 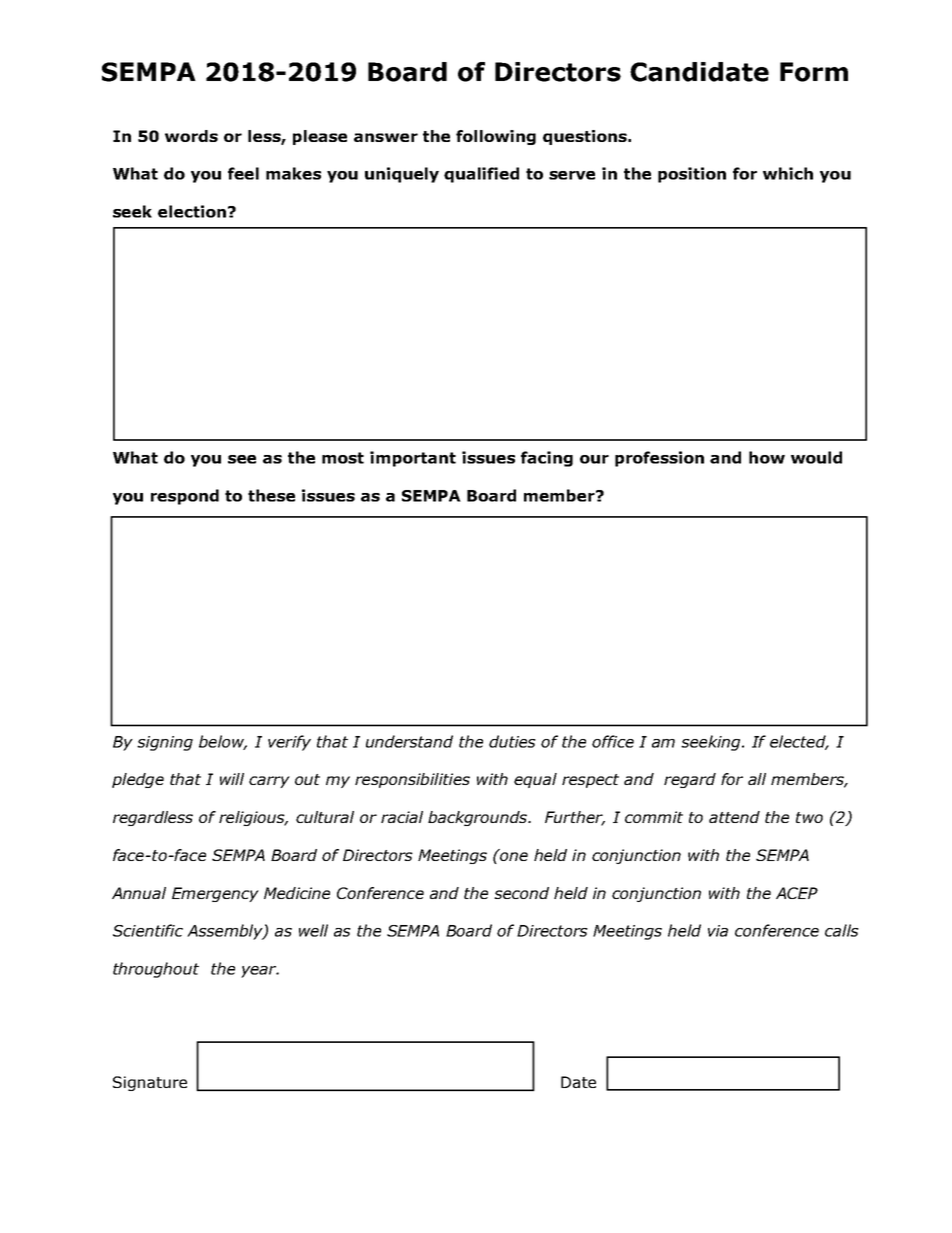 What do you see at coordinates (185, 497) in the screenshot?
I see `respond` at bounding box center [185, 497].
